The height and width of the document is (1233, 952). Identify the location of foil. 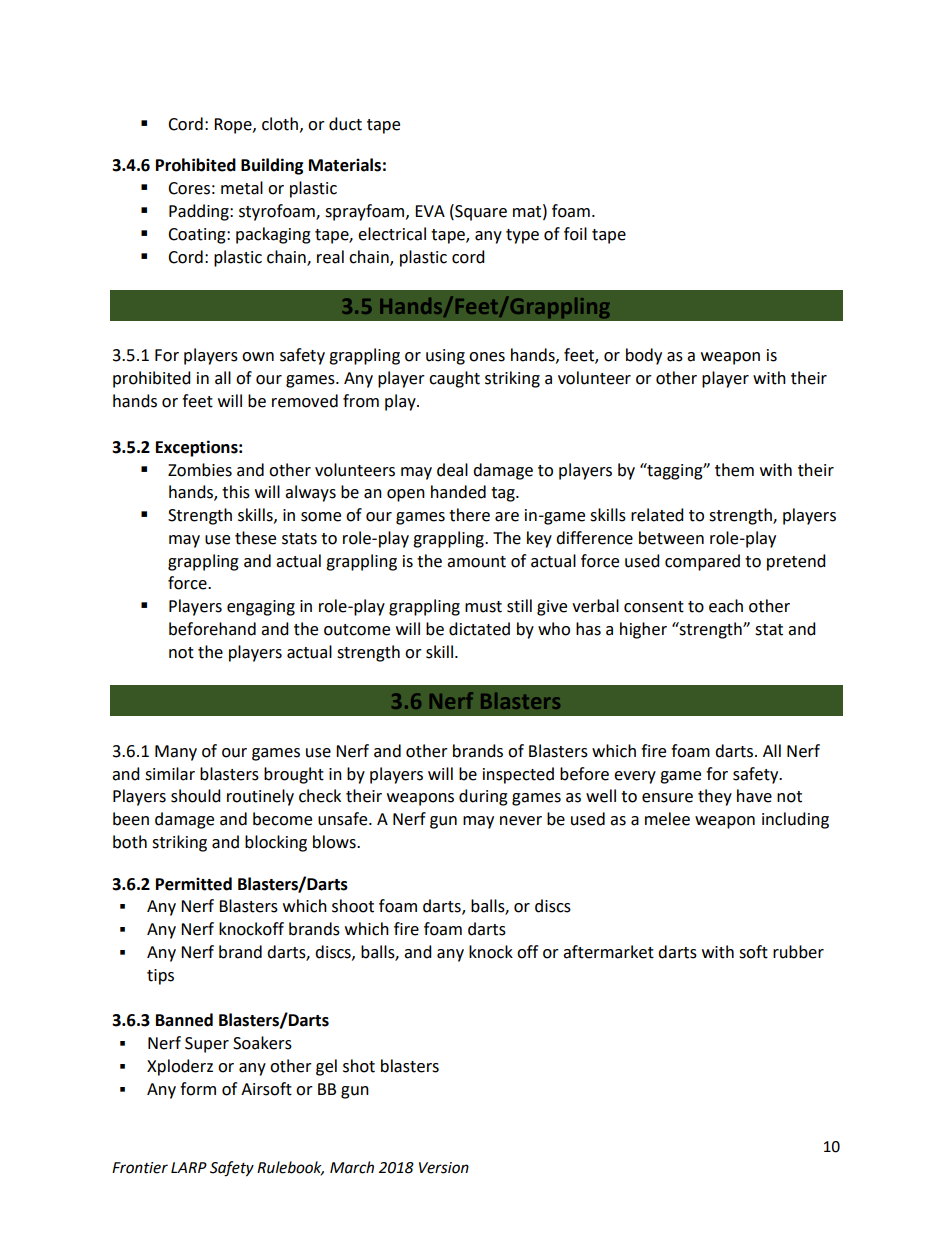
(575, 234).
